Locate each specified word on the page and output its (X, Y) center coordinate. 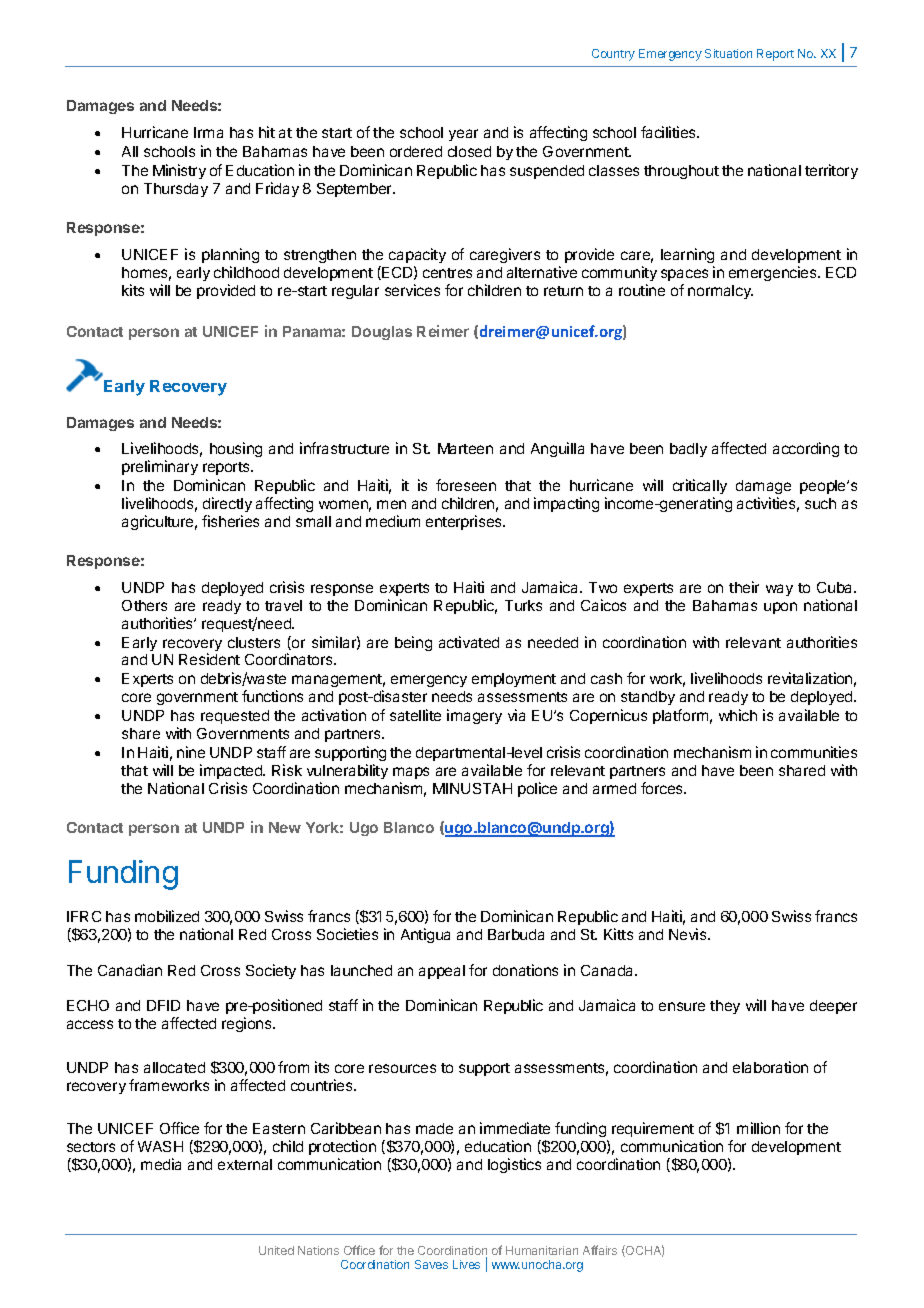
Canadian (130, 970)
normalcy (720, 292)
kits (133, 290)
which (738, 715)
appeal (442, 972)
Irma (208, 132)
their (744, 587)
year (463, 135)
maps (411, 773)
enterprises (465, 522)
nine (191, 752)
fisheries (230, 521)
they (725, 1007)
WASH (160, 1146)
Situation (728, 53)
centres (447, 273)
